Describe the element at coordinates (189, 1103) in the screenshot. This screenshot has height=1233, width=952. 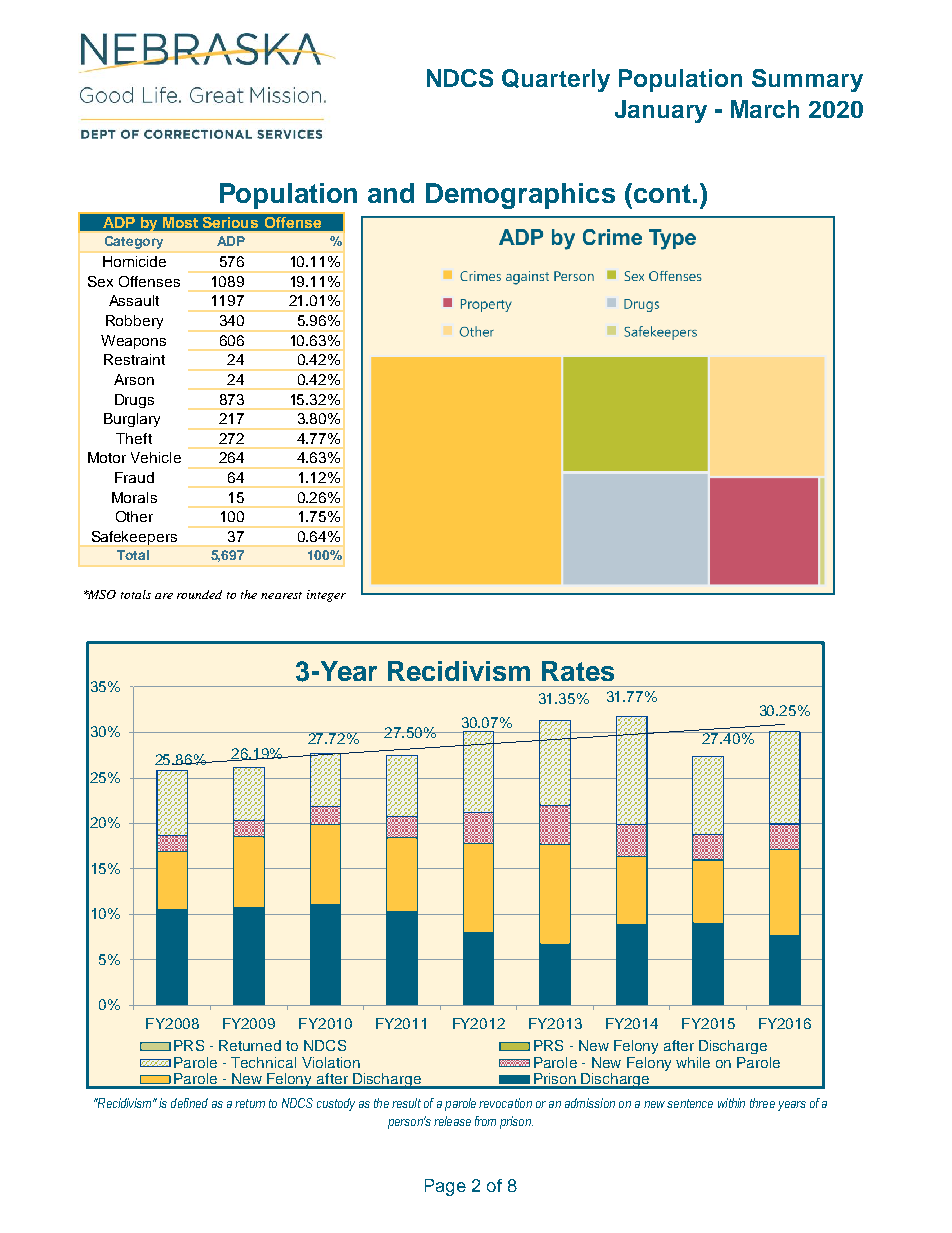
I see `defined` at that location.
